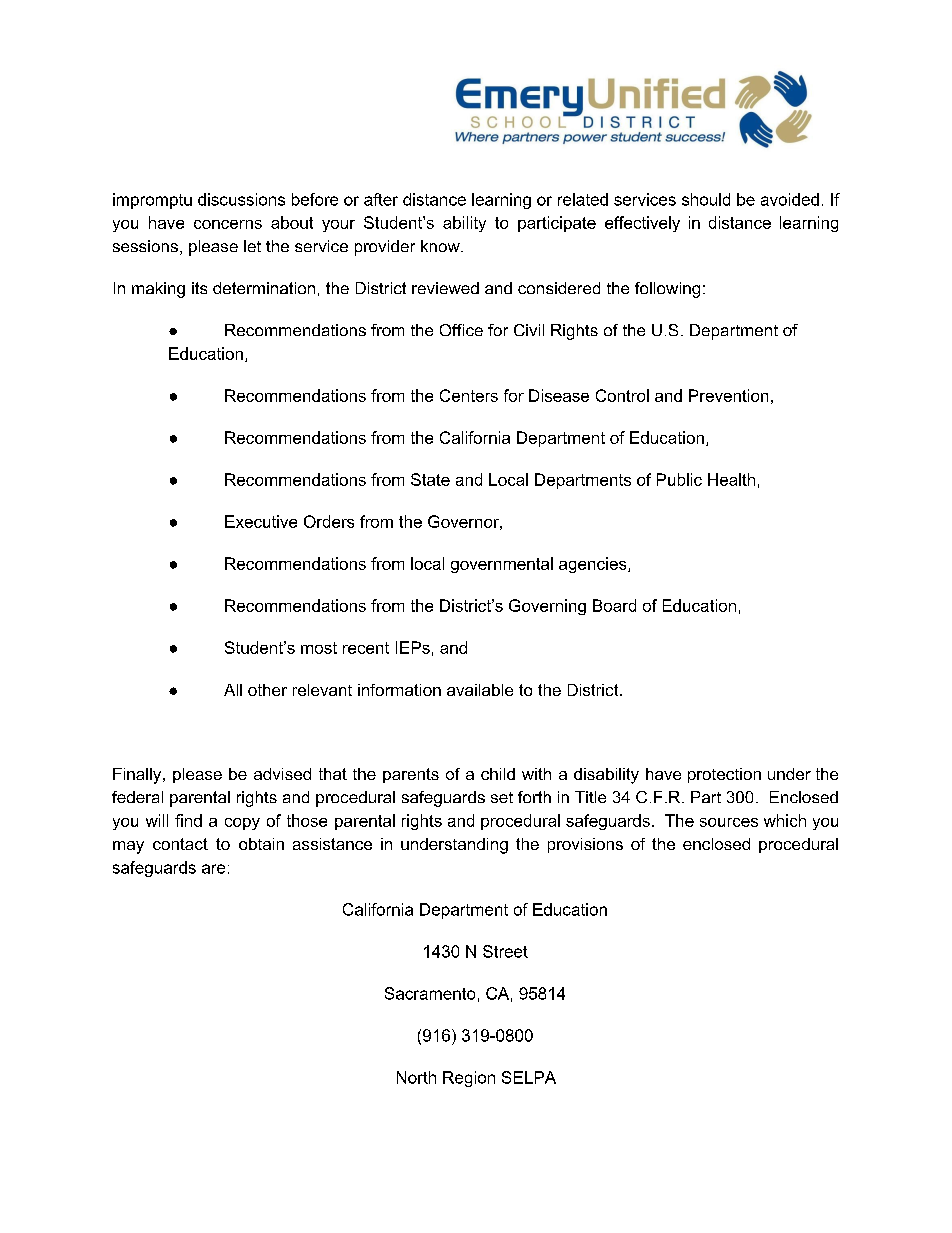  I want to click on Region, so click(469, 1079).
